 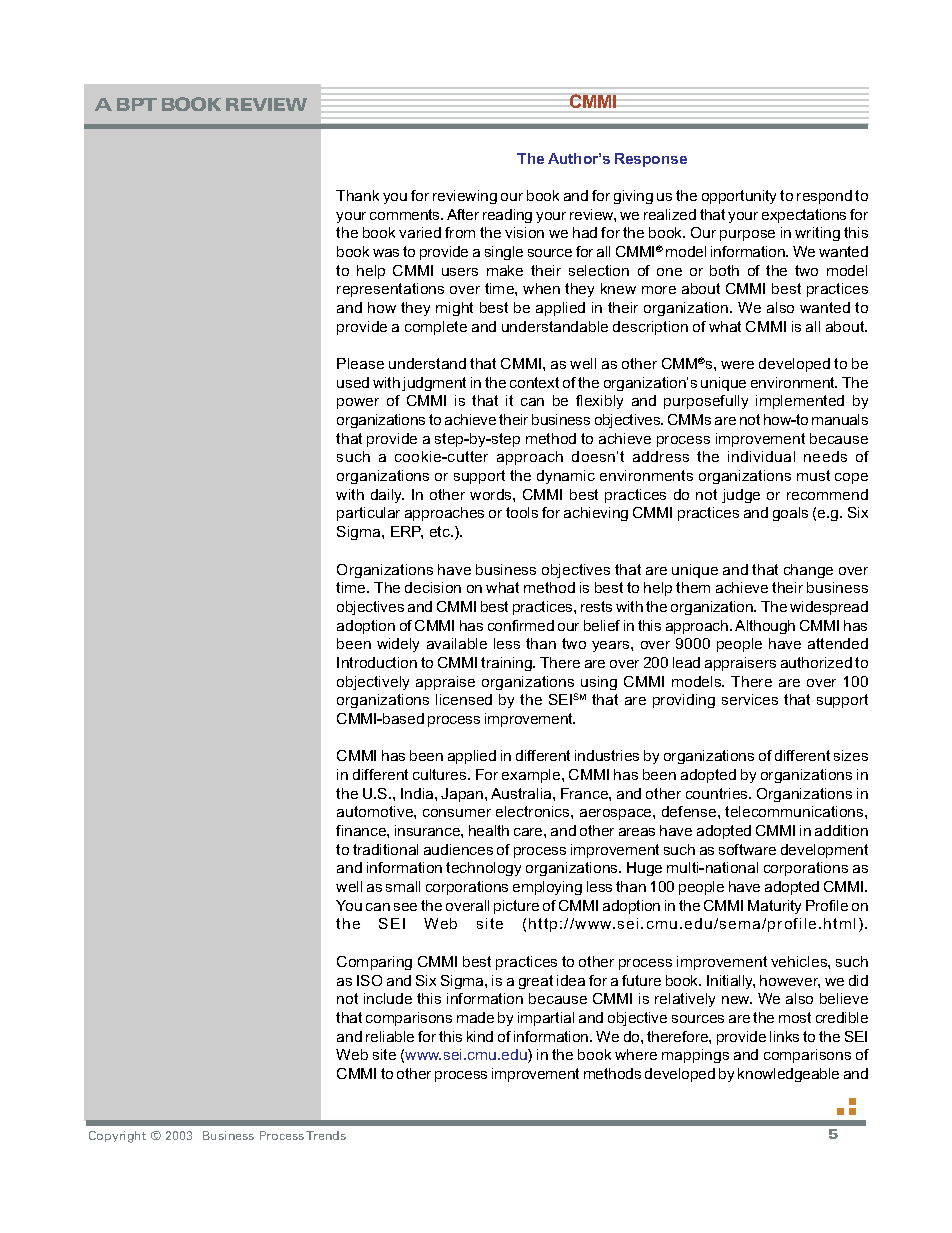 I want to click on confirmed, so click(x=521, y=625).
